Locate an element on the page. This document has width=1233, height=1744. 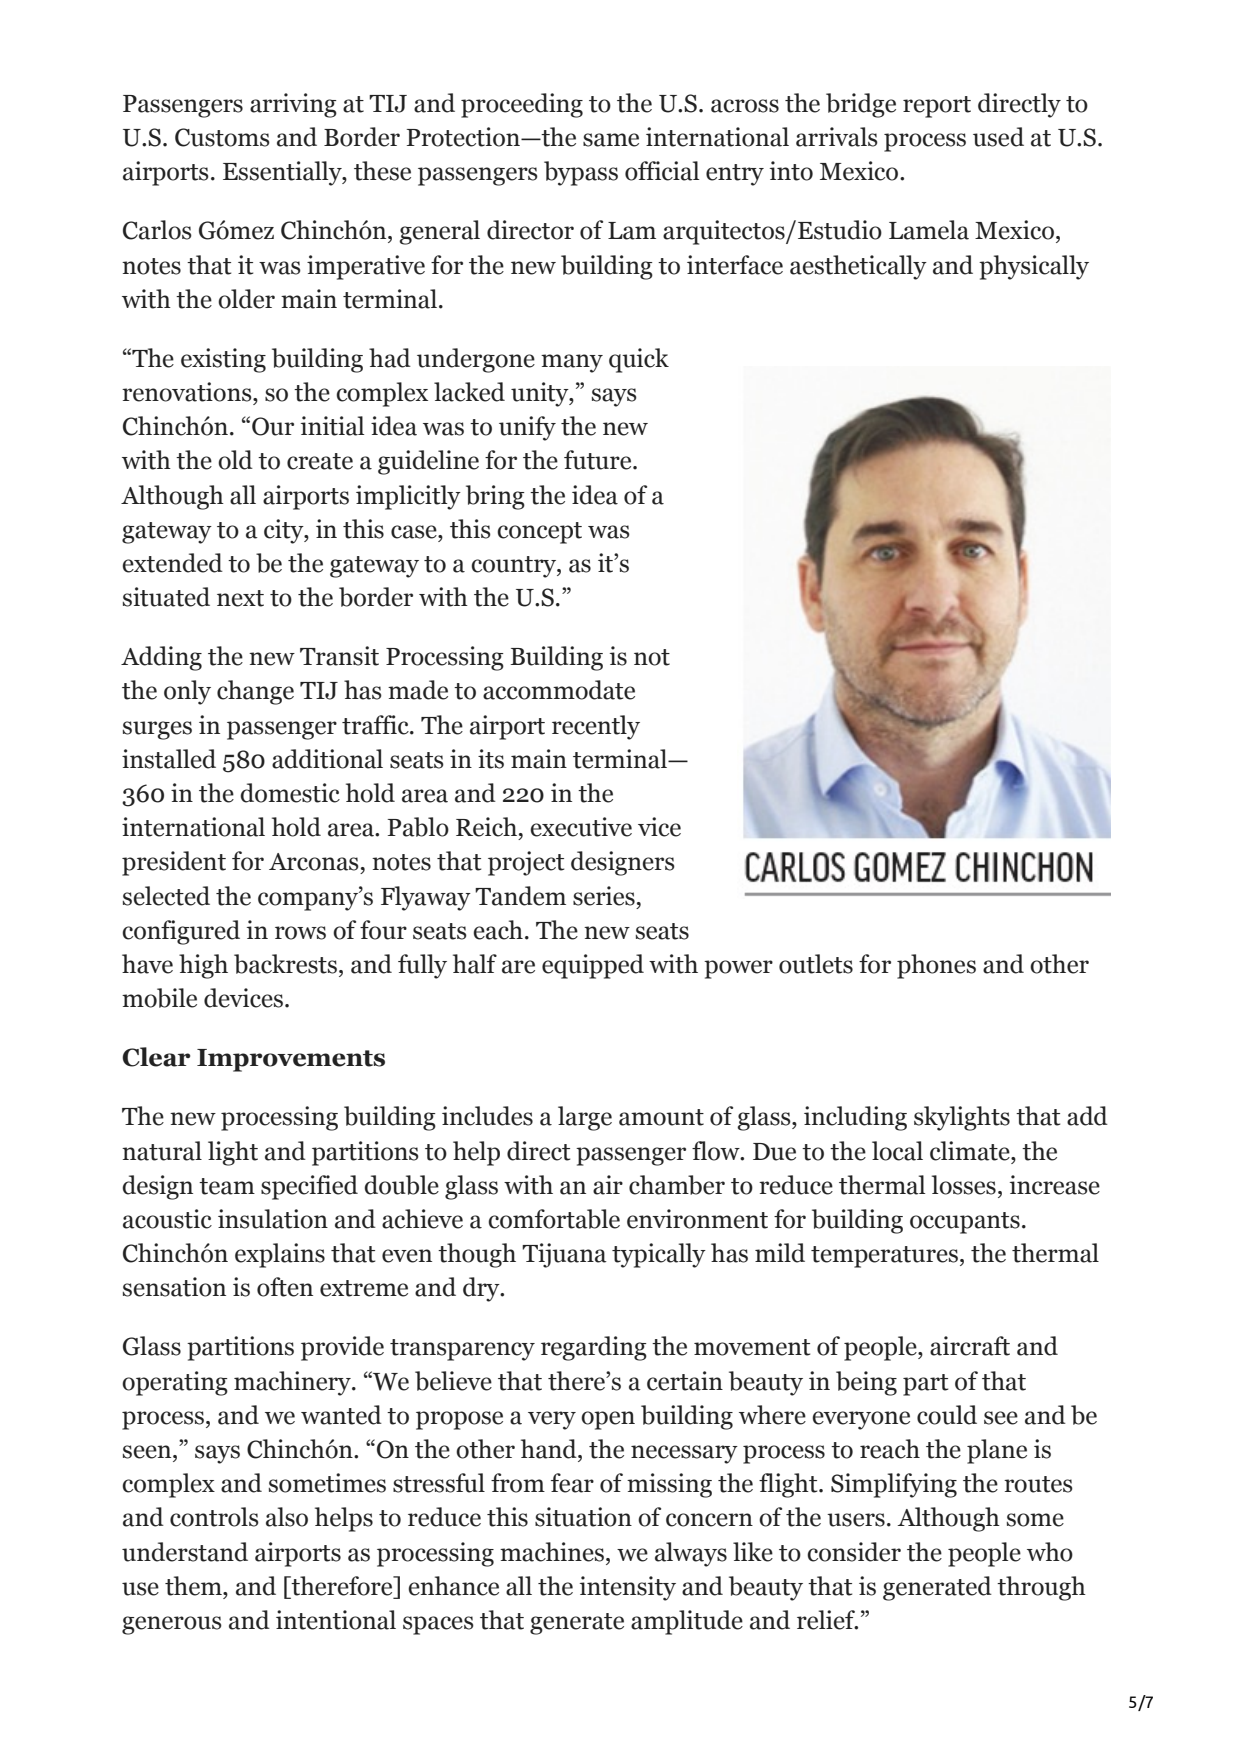
same is located at coordinates (611, 140).
